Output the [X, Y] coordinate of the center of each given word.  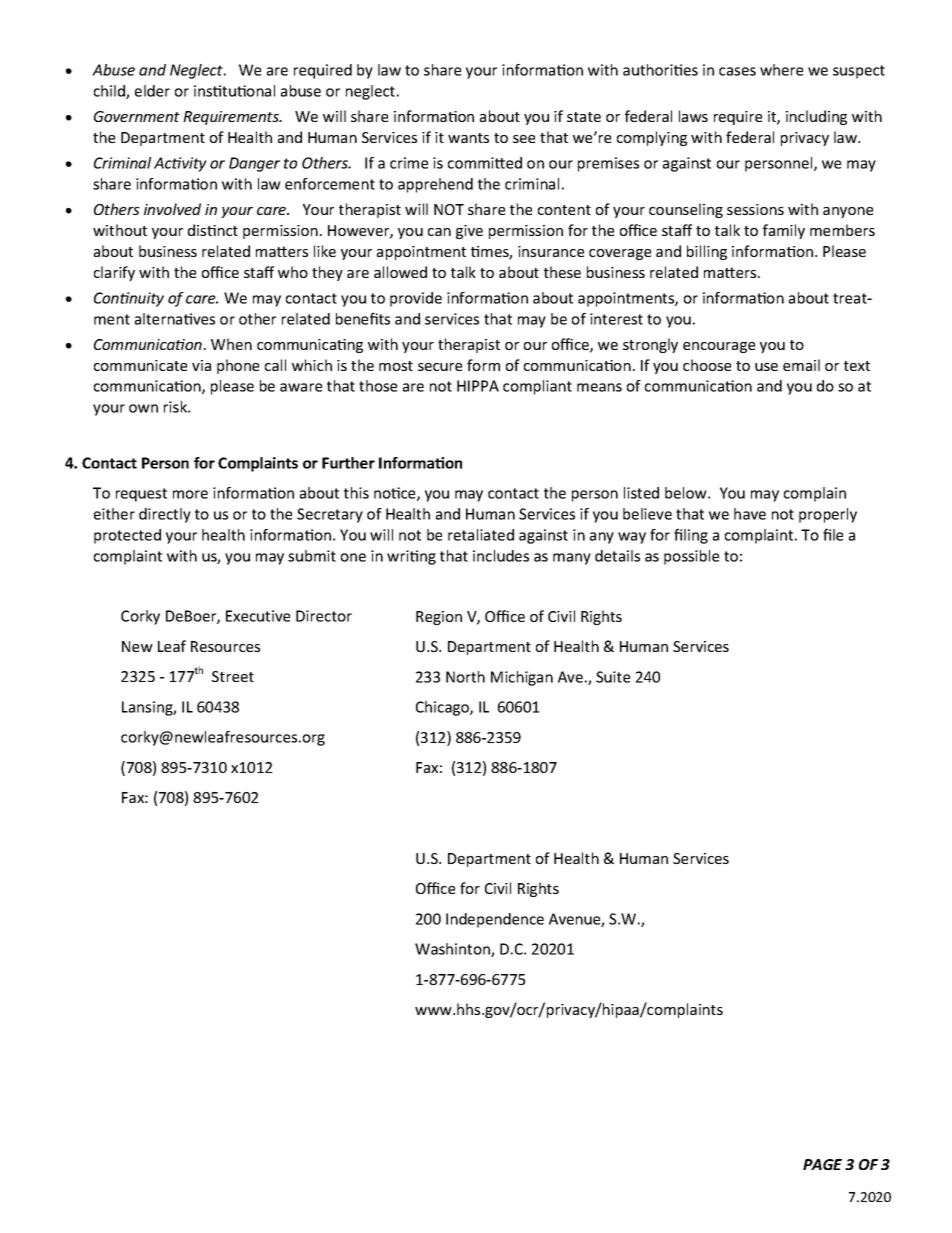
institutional [234, 91]
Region [439, 618]
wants [468, 138]
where [781, 70]
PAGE [822, 1164]
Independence [495, 920]
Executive [258, 616]
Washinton [453, 950]
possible [691, 557]
